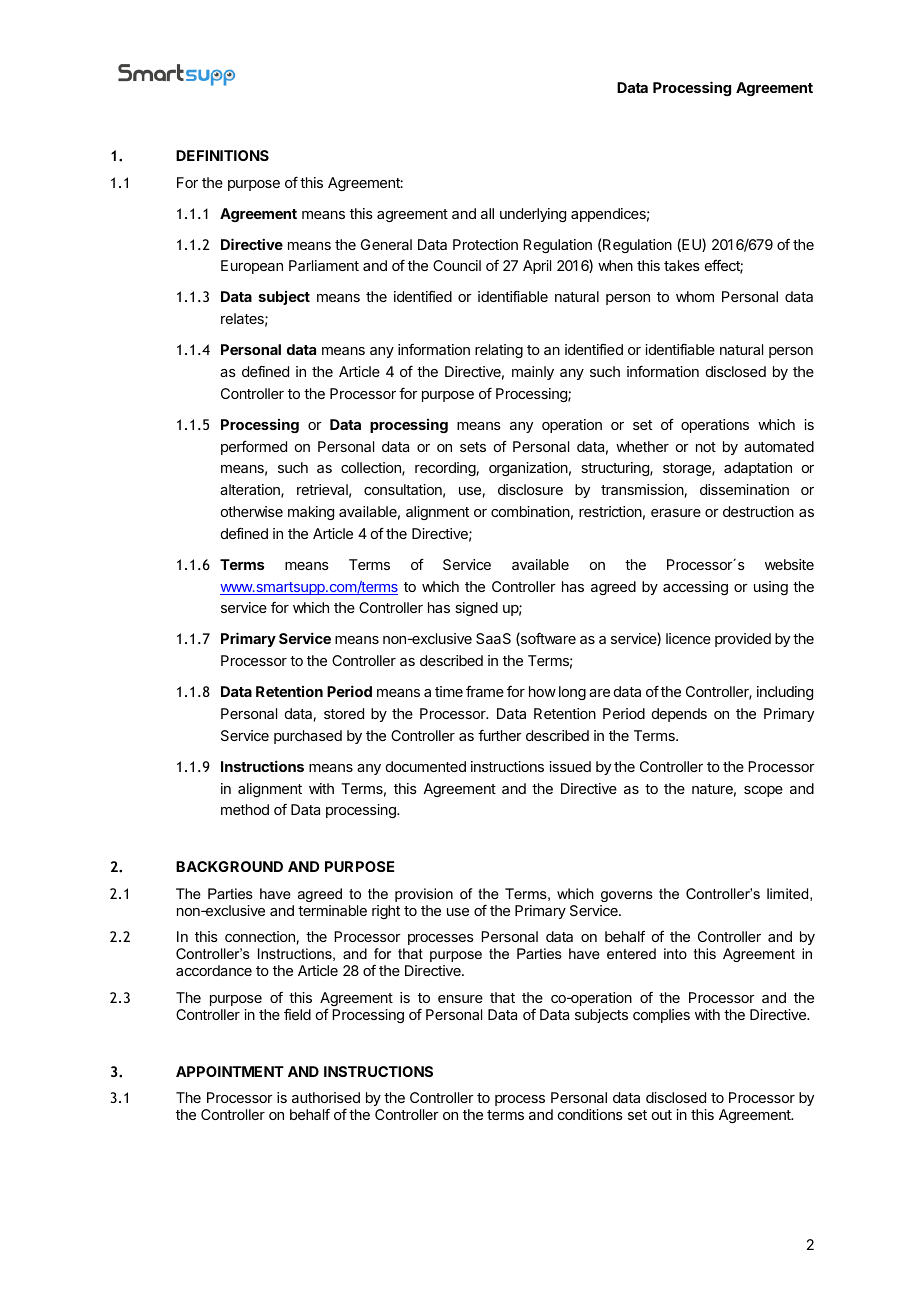 The width and height of the image is (924, 1308). Describe the element at coordinates (254, 447) in the image. I see `performed` at that location.
